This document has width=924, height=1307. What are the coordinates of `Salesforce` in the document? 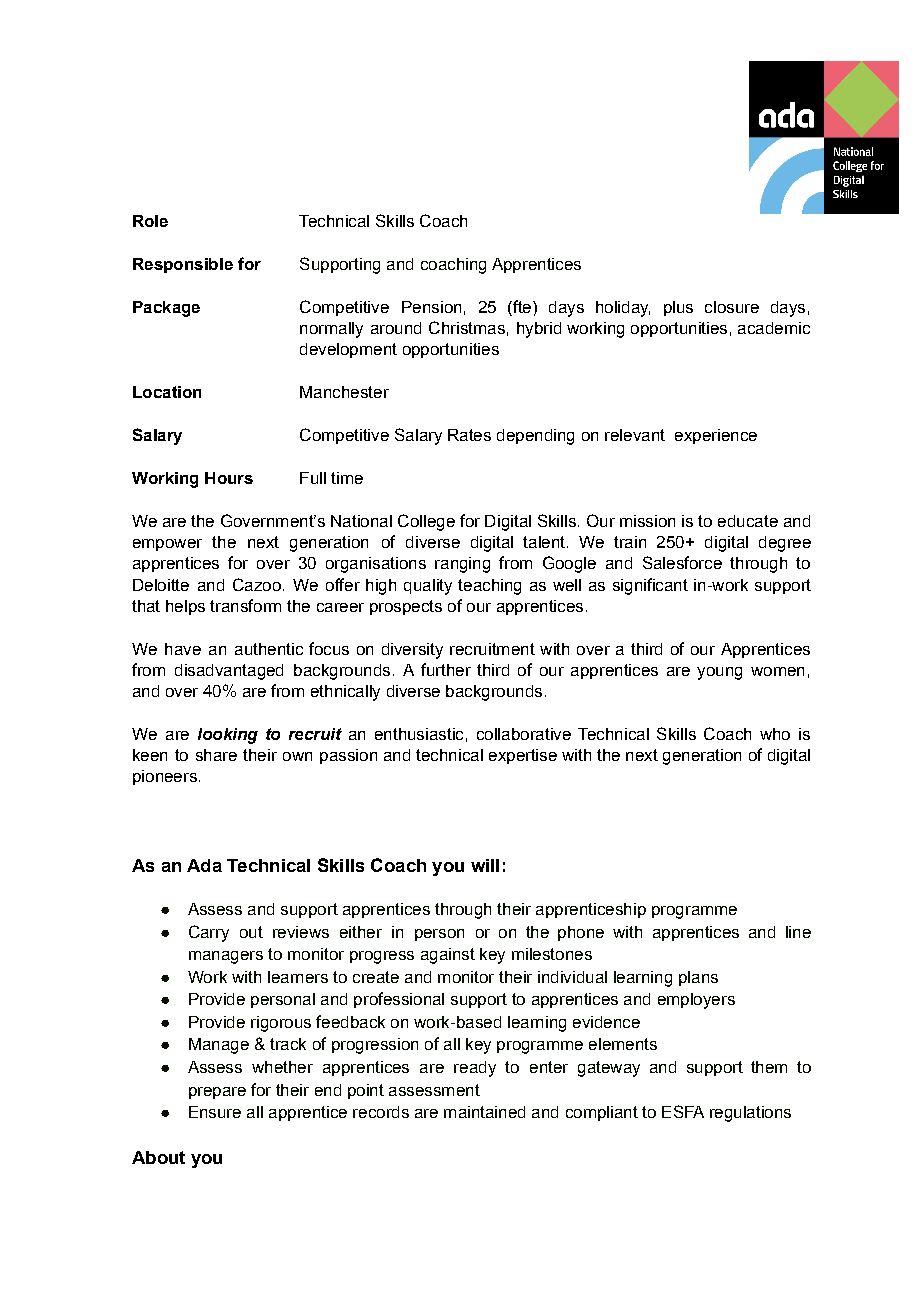 It's located at (682, 562).
